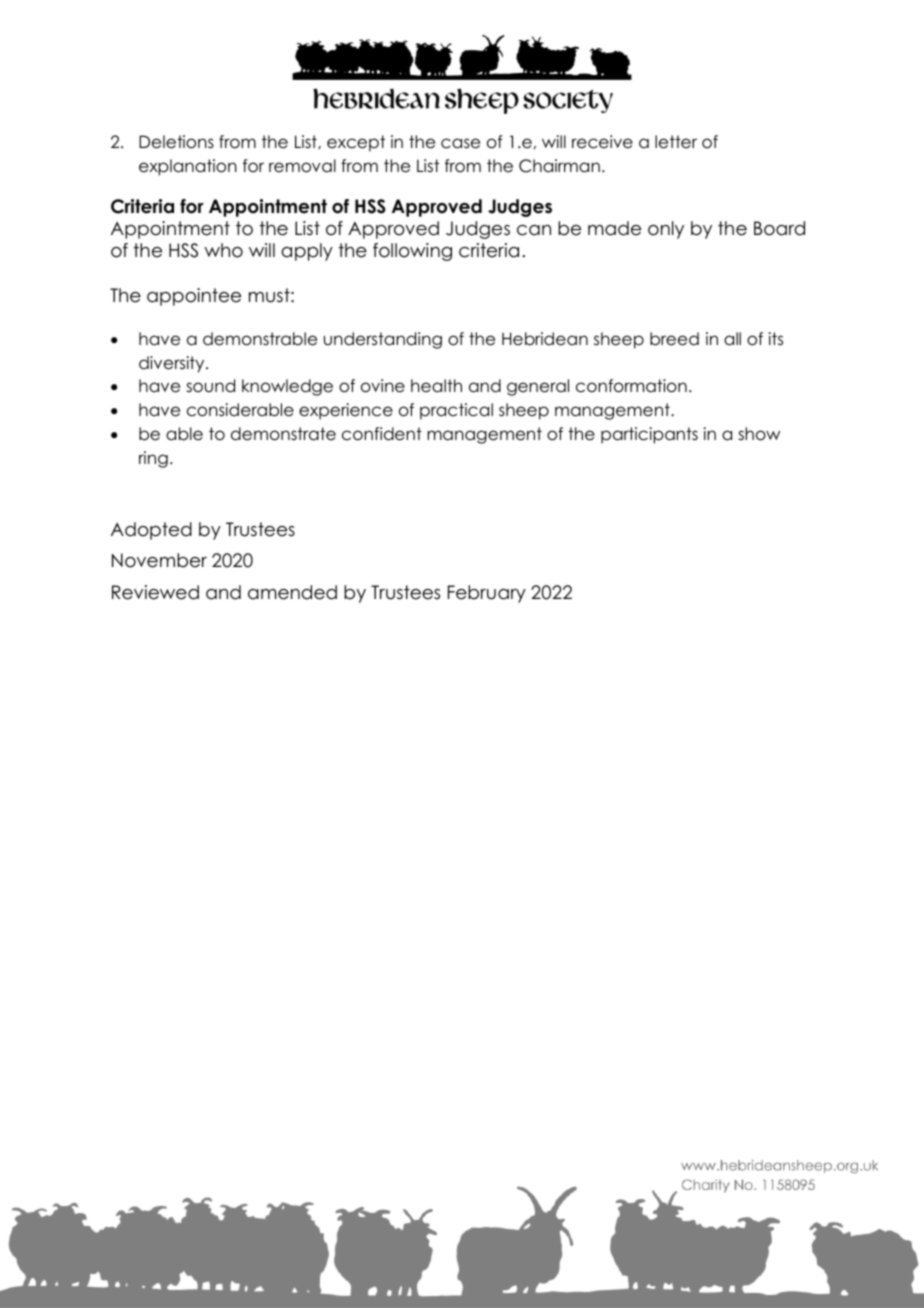 This screenshot has width=924, height=1308. What do you see at coordinates (460, 143) in the screenshot?
I see `case` at bounding box center [460, 143].
